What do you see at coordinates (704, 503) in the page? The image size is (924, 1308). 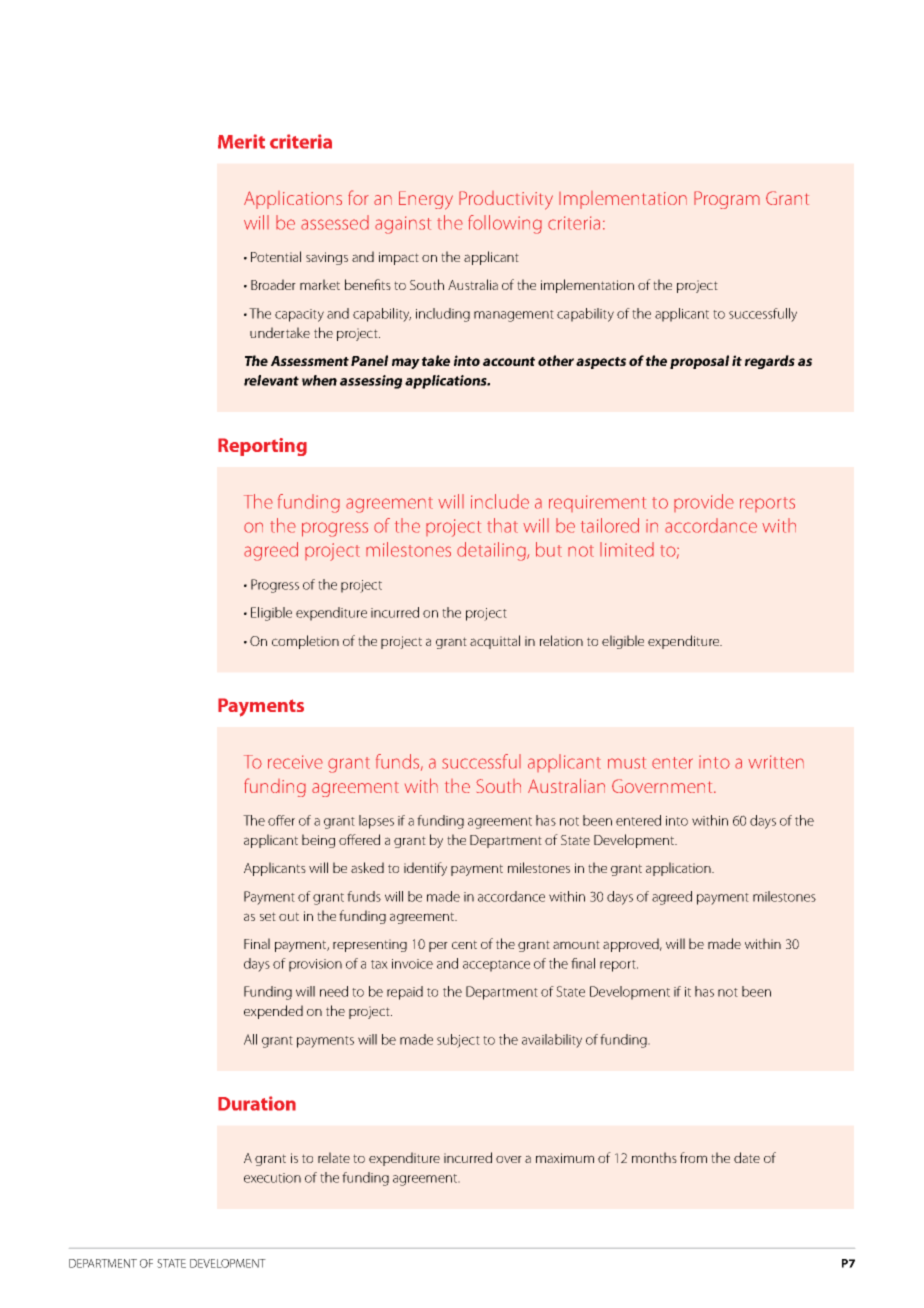 I see `provide` at bounding box center [704, 503].
